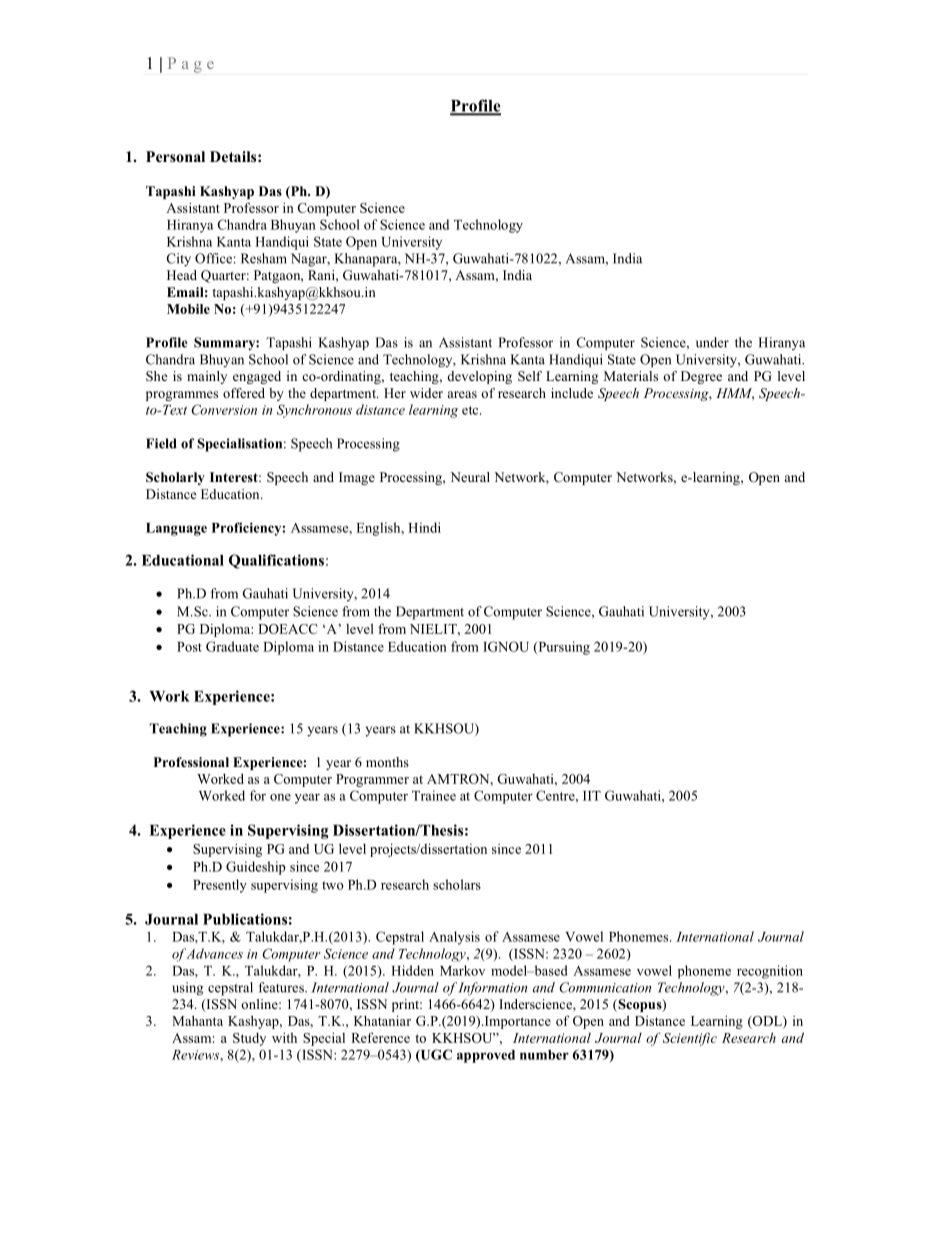  I want to click on Study, so click(249, 1039).
